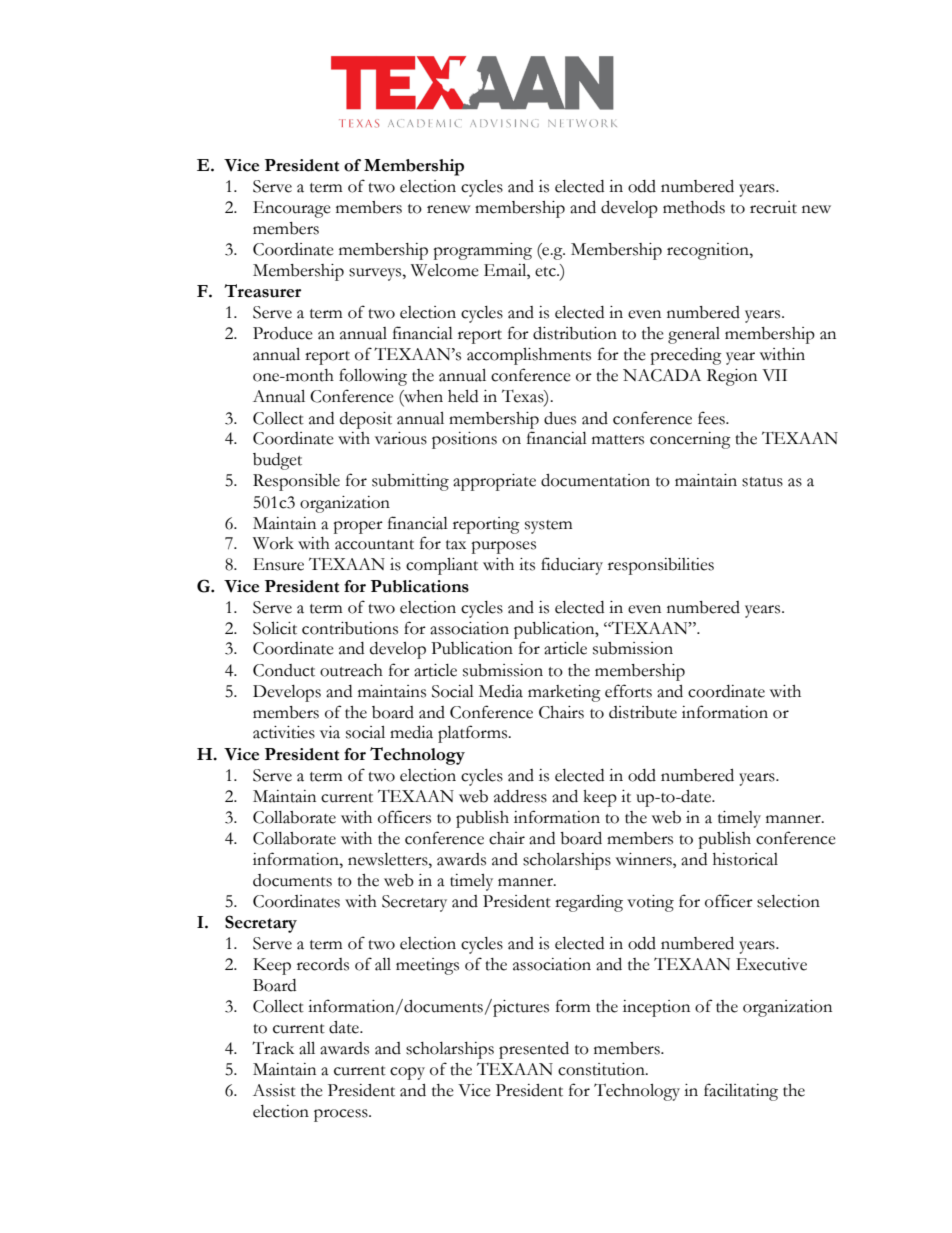 The height and width of the screenshot is (1233, 952). Describe the element at coordinates (292, 209) in the screenshot. I see `Encourage` at that location.
